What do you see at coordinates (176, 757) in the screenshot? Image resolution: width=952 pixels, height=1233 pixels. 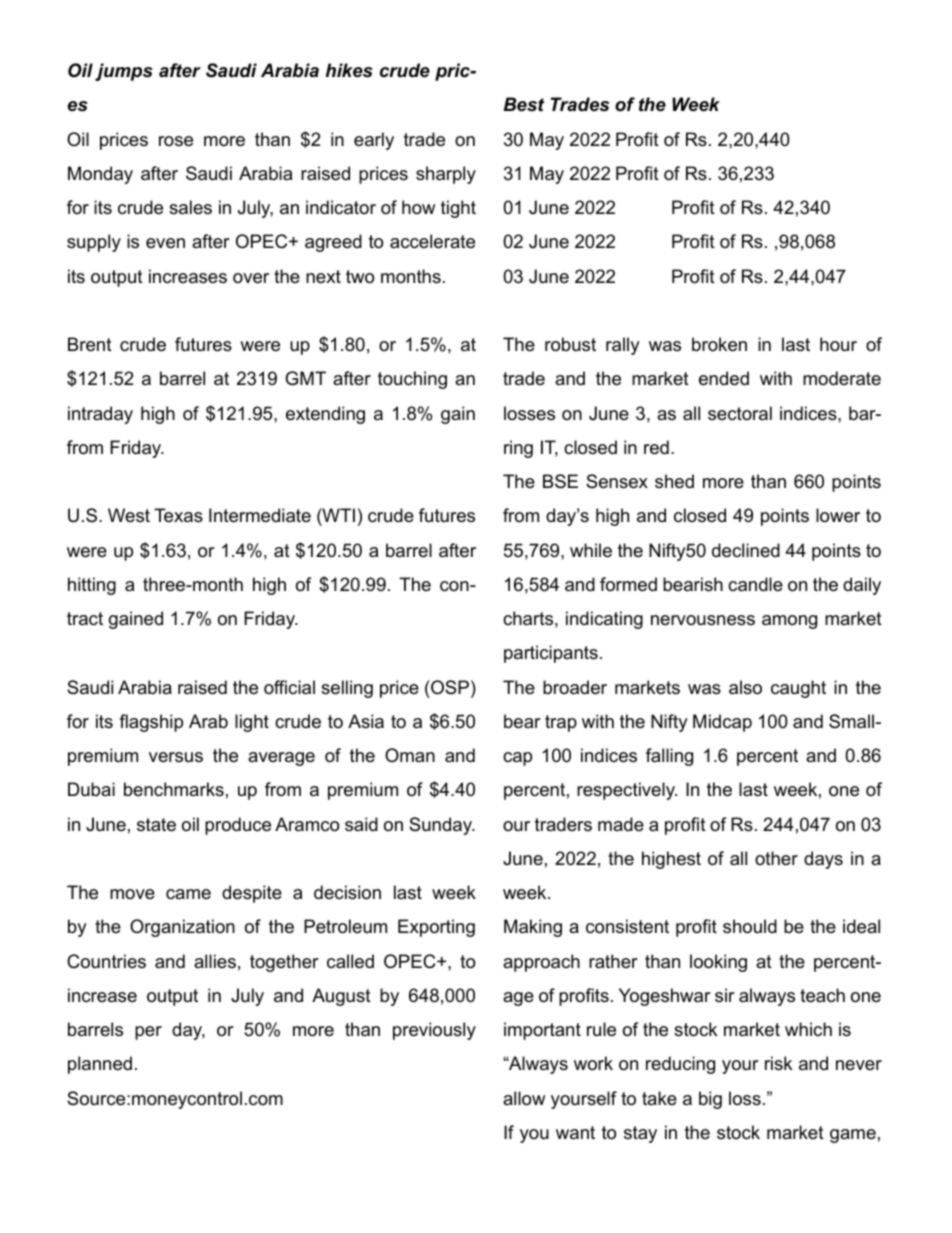 I see `versus` at bounding box center [176, 757].
